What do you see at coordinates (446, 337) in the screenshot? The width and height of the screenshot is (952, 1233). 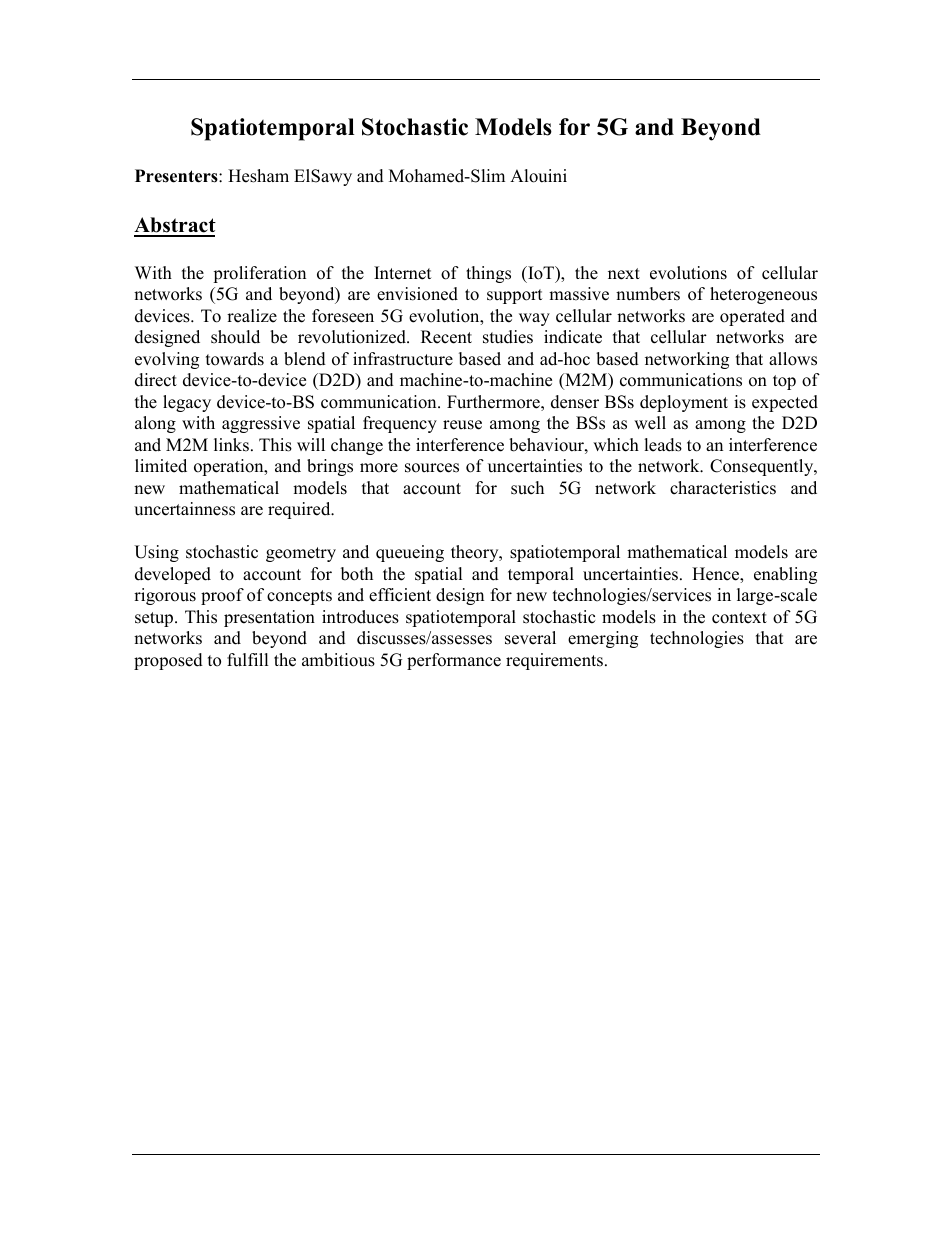 I see `Recent` at bounding box center [446, 337].
